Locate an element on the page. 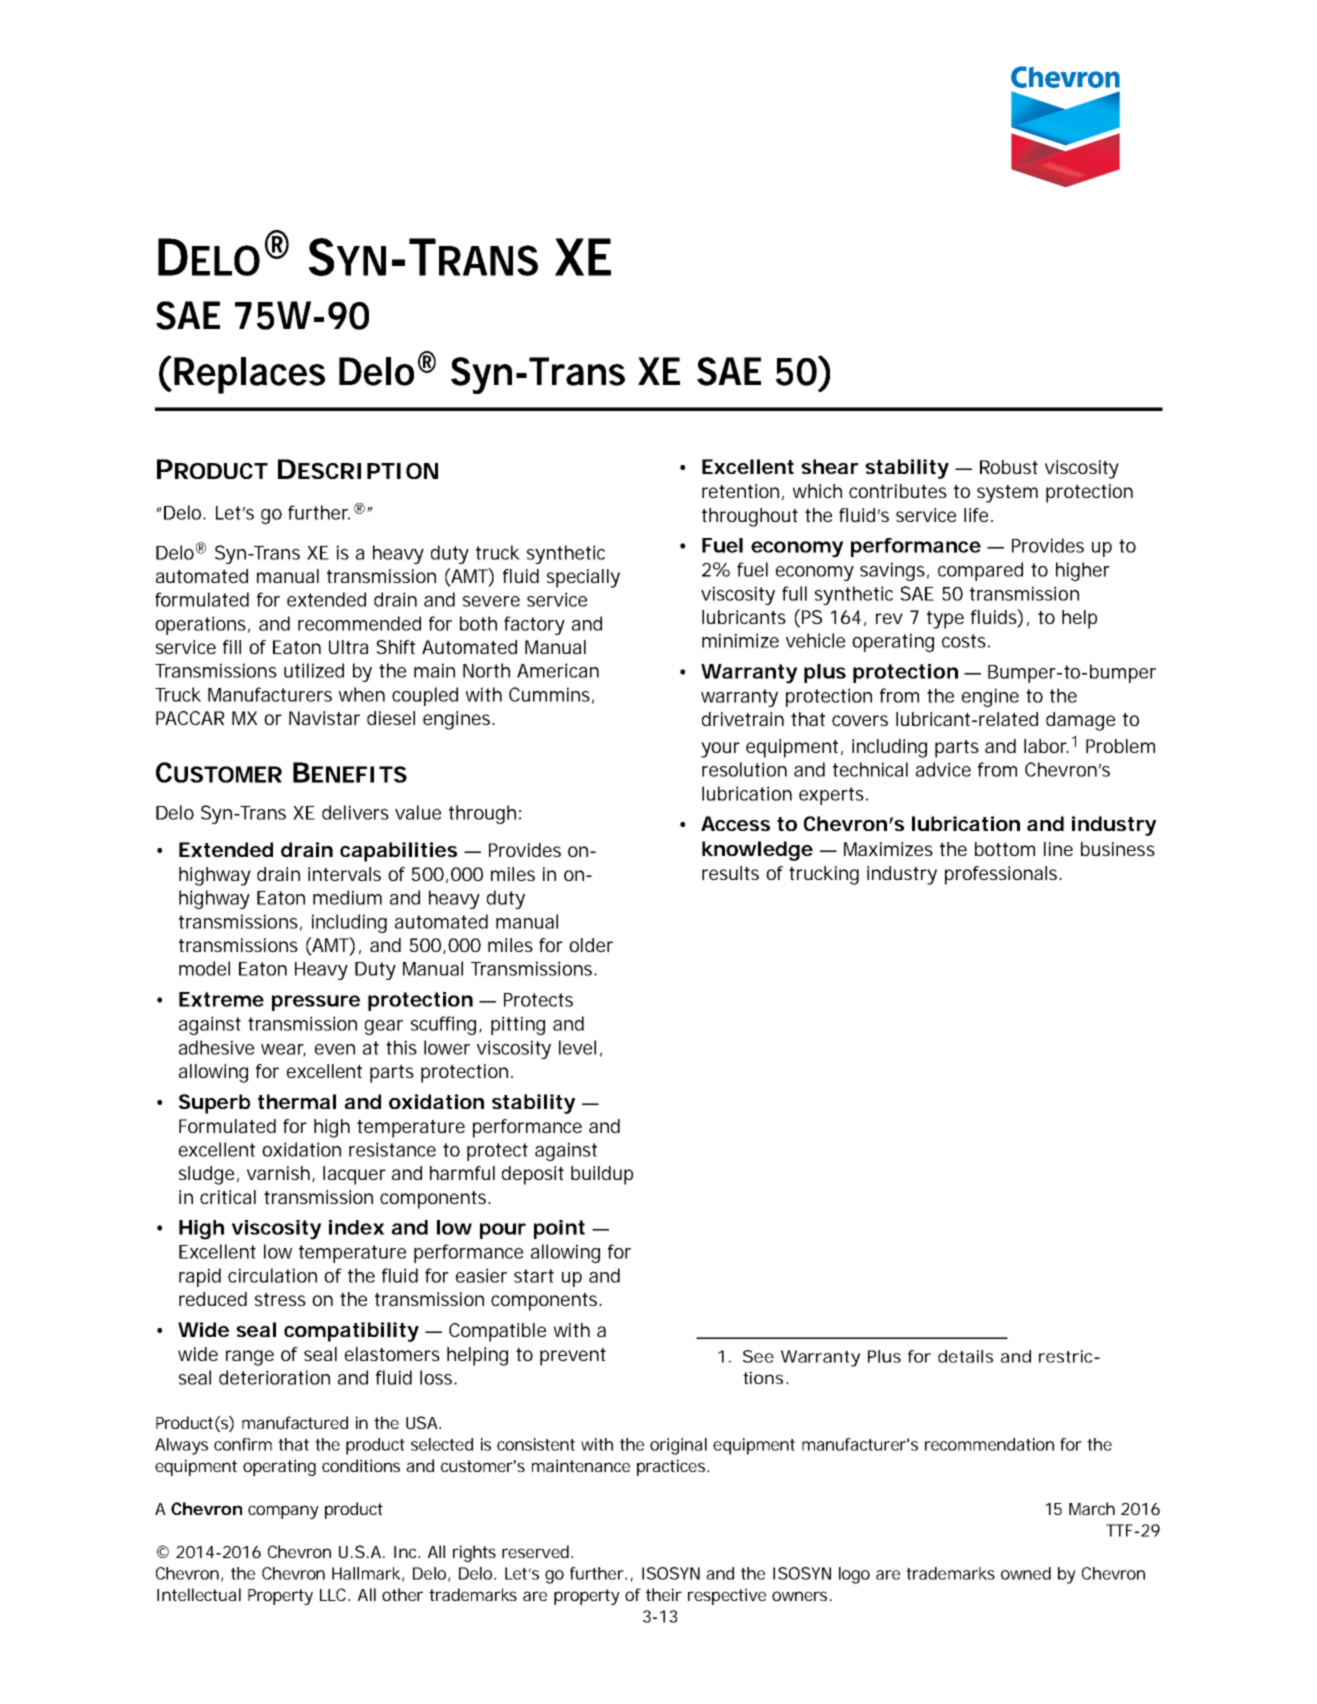  buildup is located at coordinates (602, 1175).
